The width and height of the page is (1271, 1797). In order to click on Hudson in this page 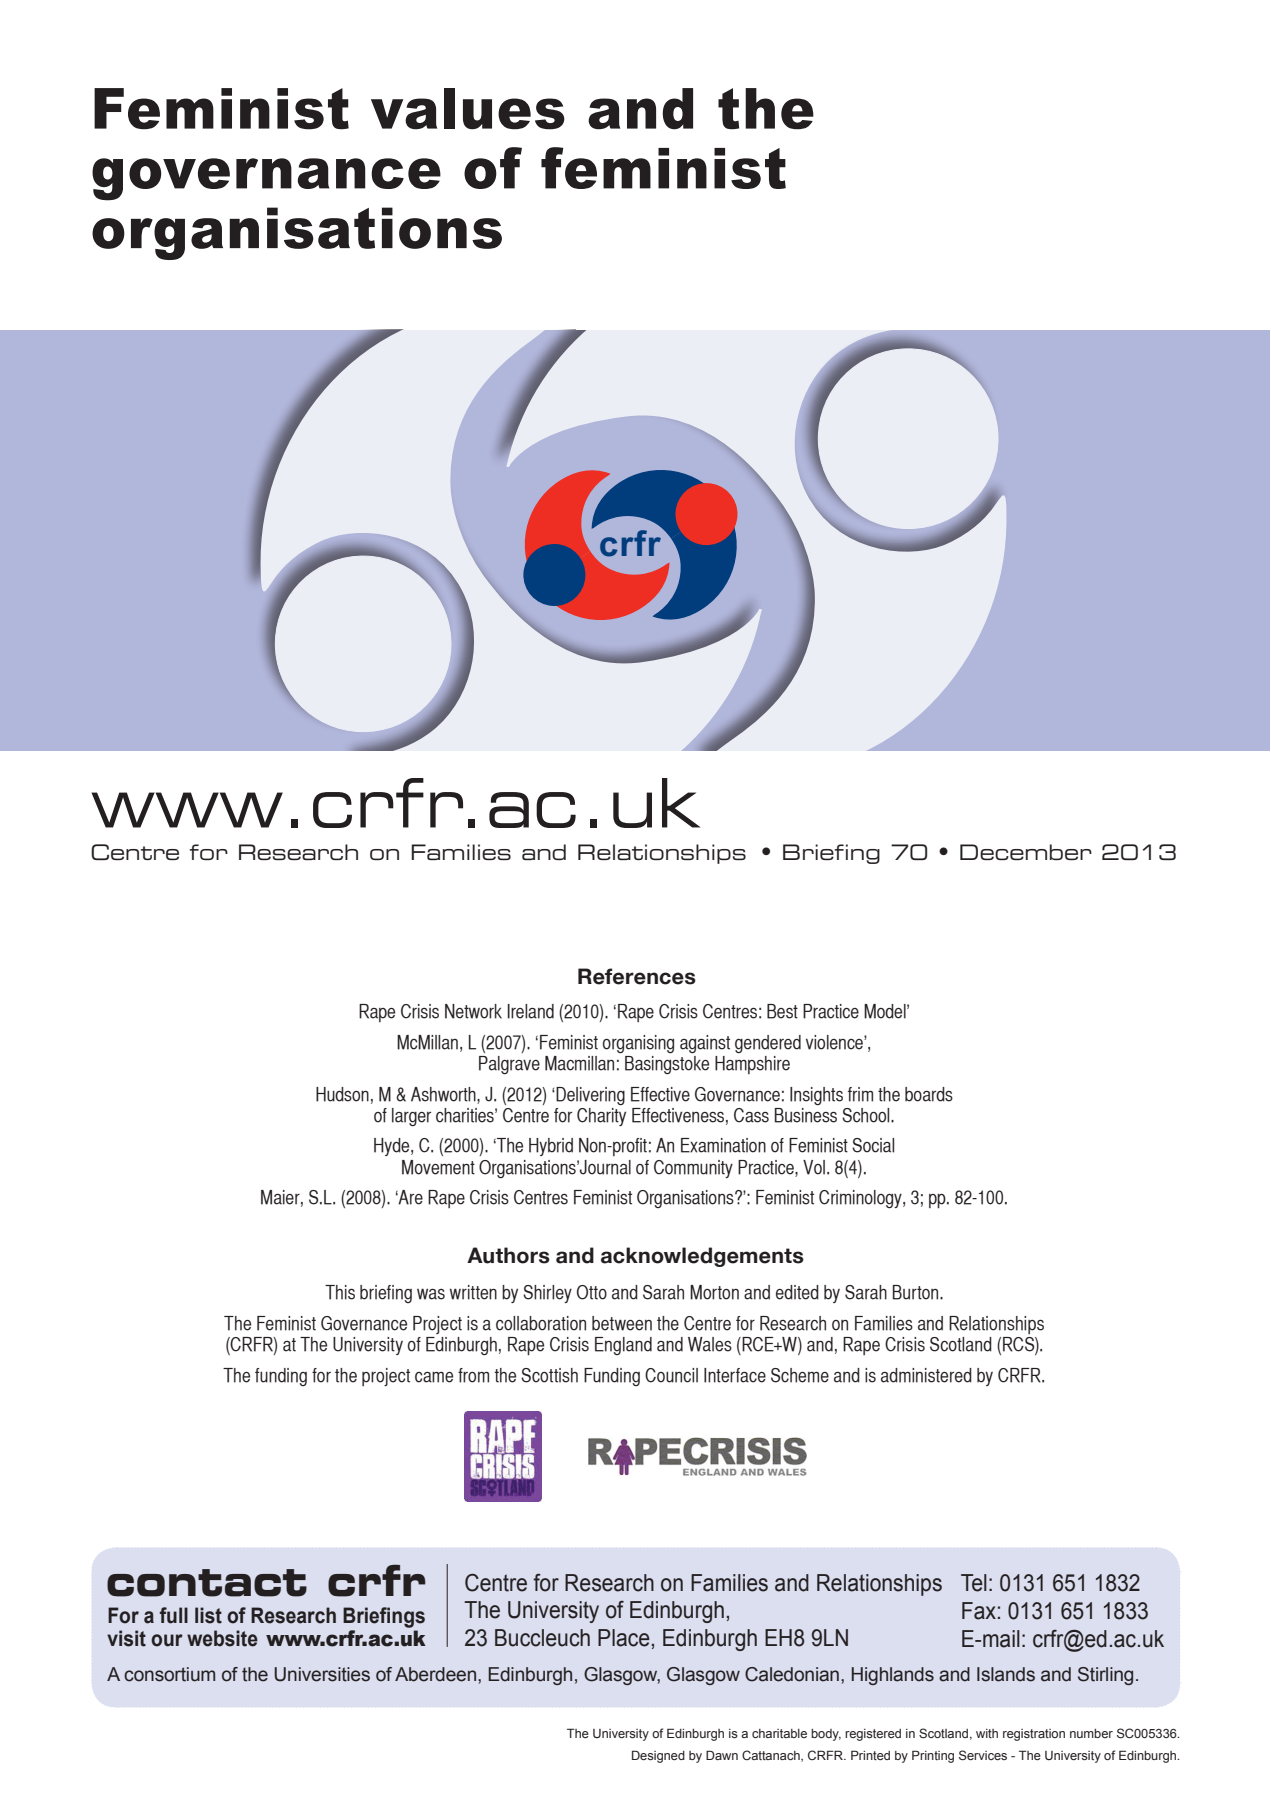, I will do `click(342, 1094)`.
